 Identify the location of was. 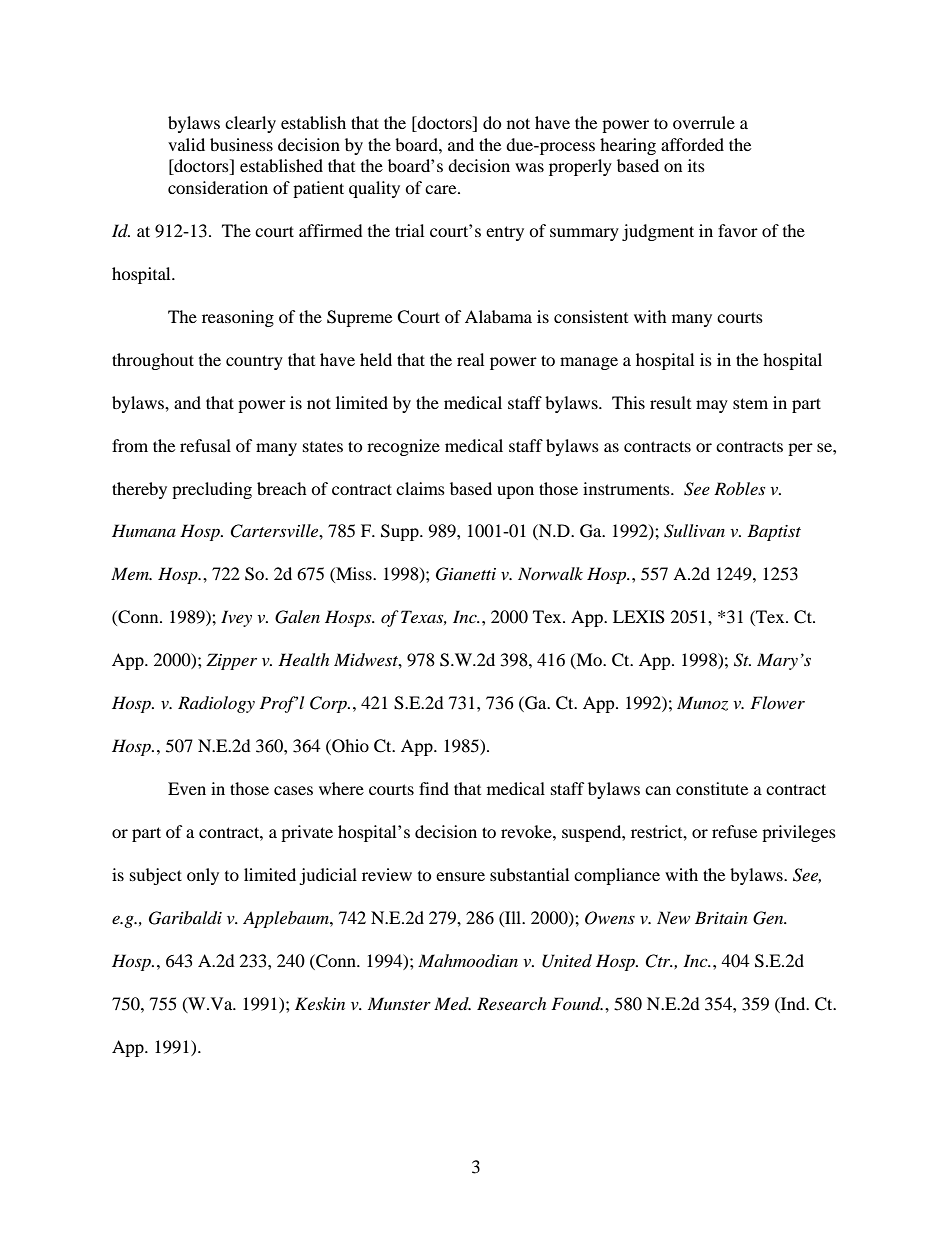
(529, 167).
